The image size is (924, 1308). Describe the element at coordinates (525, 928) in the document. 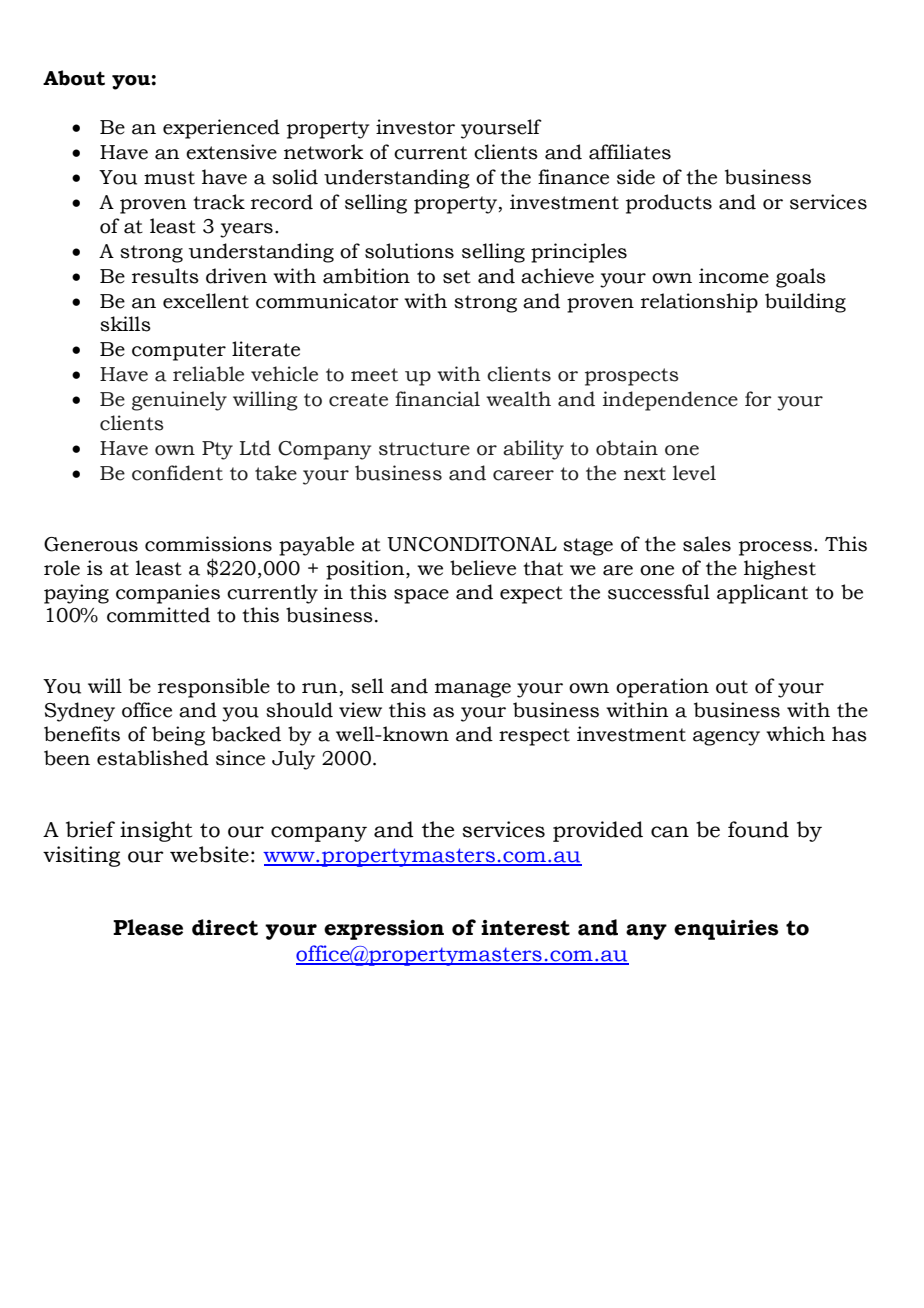

I see `interest` at that location.
